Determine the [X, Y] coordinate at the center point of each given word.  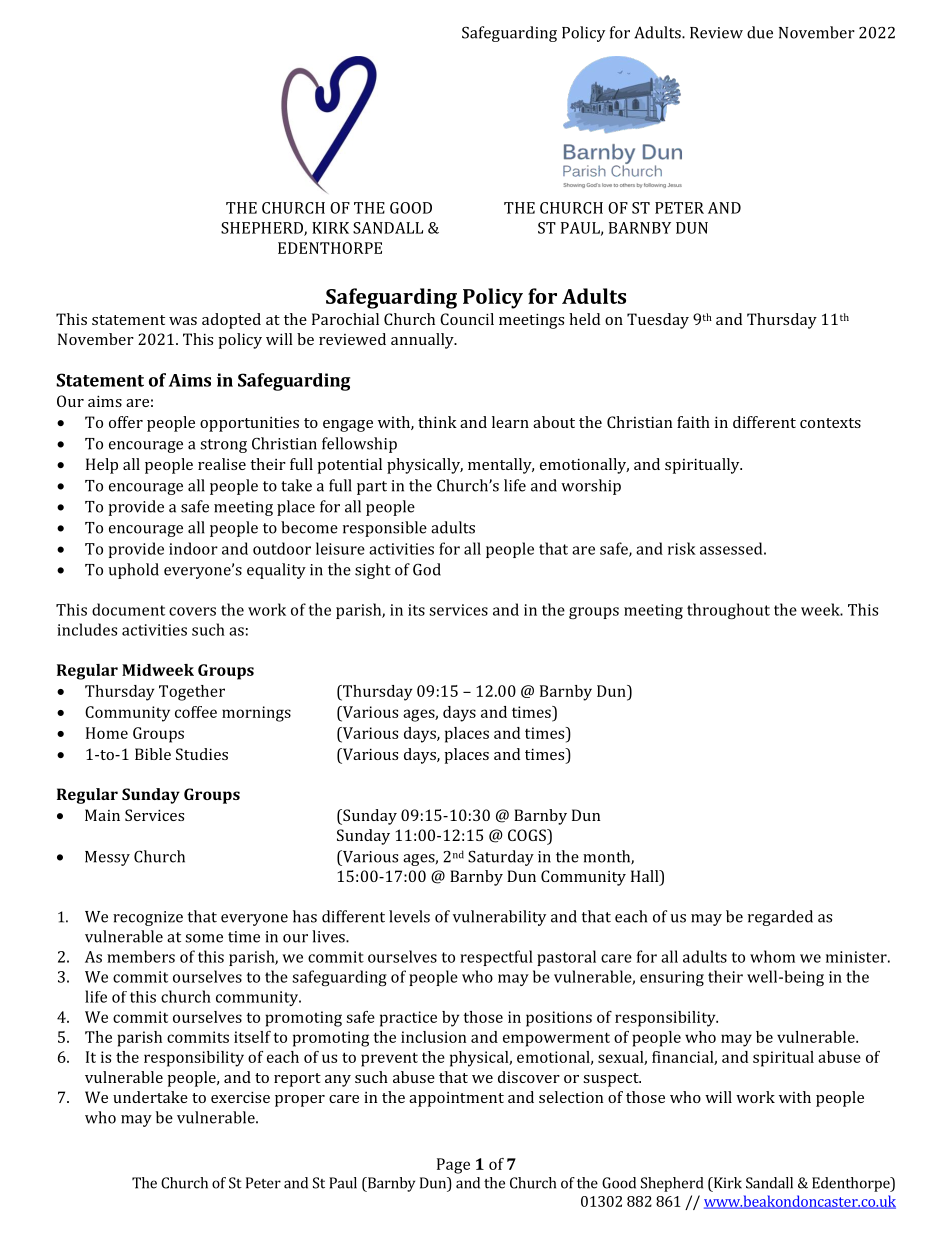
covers [192, 611]
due [760, 32]
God [427, 569]
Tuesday [658, 321]
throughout [728, 611]
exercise [240, 1097]
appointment [456, 1099]
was [183, 321]
